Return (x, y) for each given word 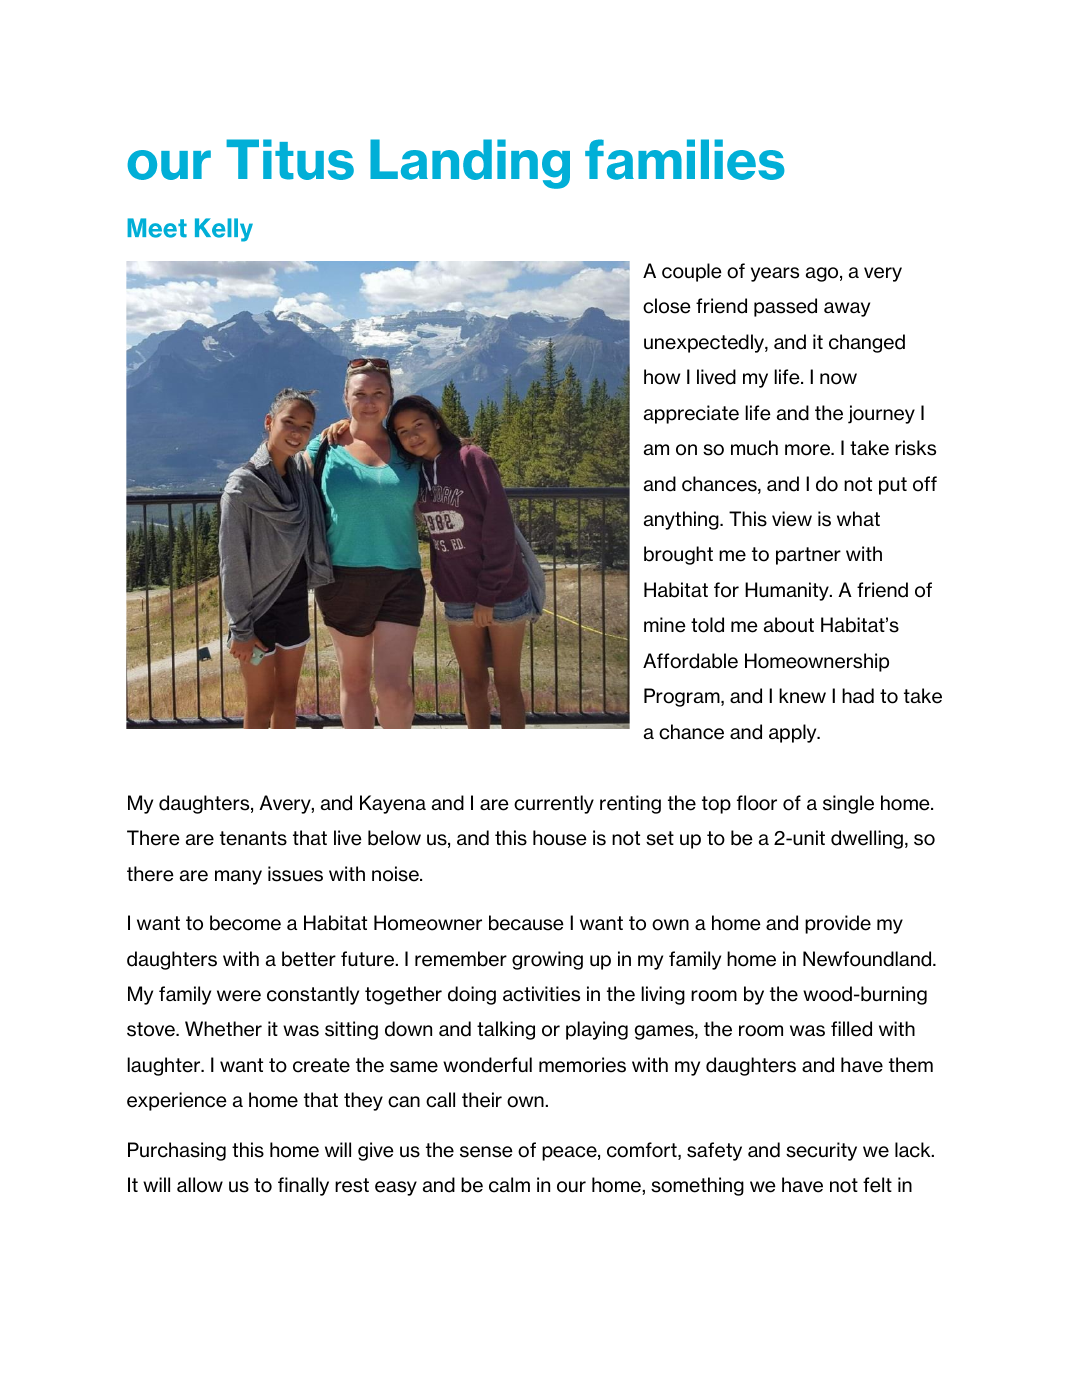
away (847, 309)
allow (200, 1185)
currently (554, 804)
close (667, 306)
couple (692, 272)
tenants (253, 838)
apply (794, 733)
